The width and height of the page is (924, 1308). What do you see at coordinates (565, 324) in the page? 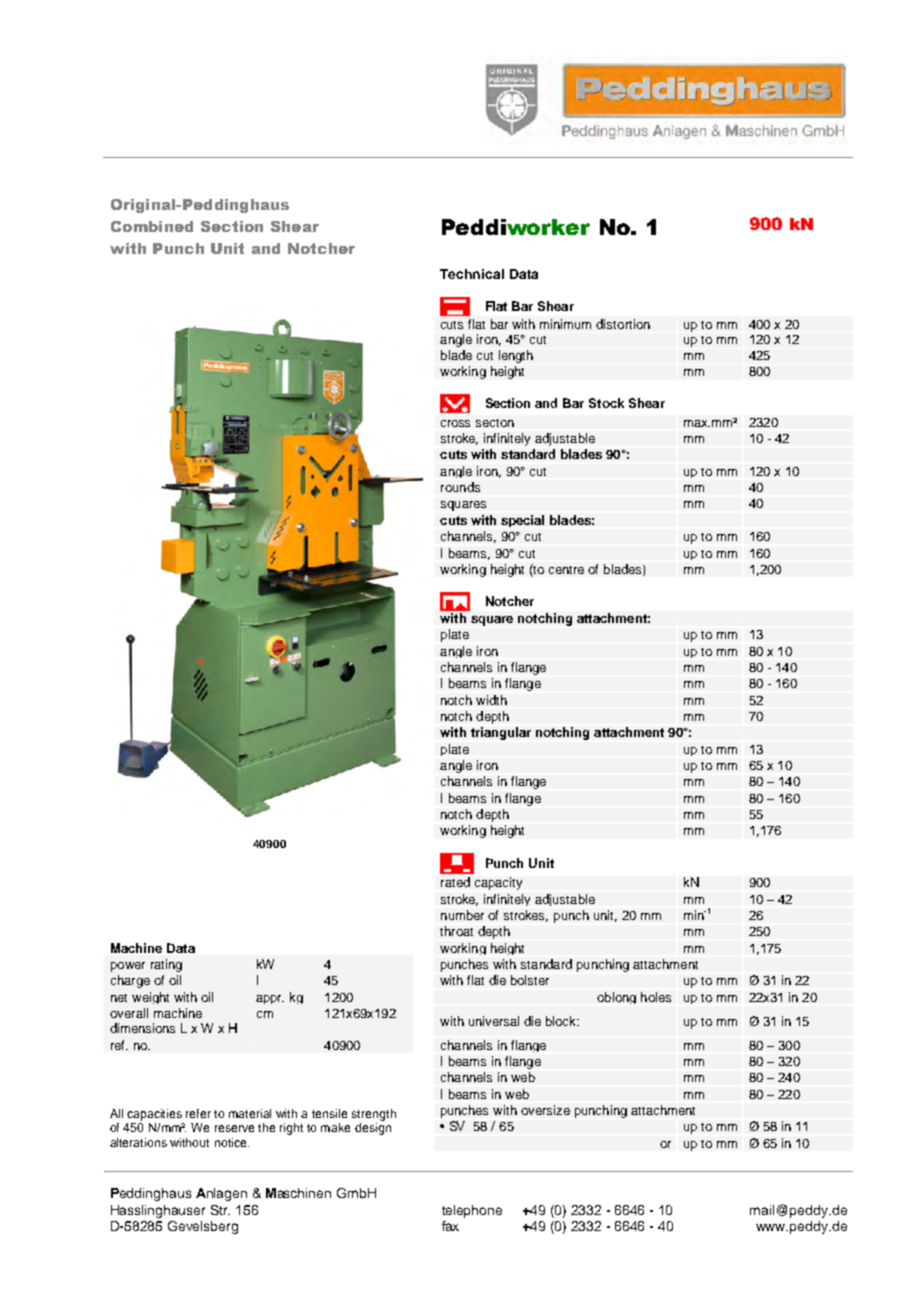
I see `minimum` at bounding box center [565, 324].
